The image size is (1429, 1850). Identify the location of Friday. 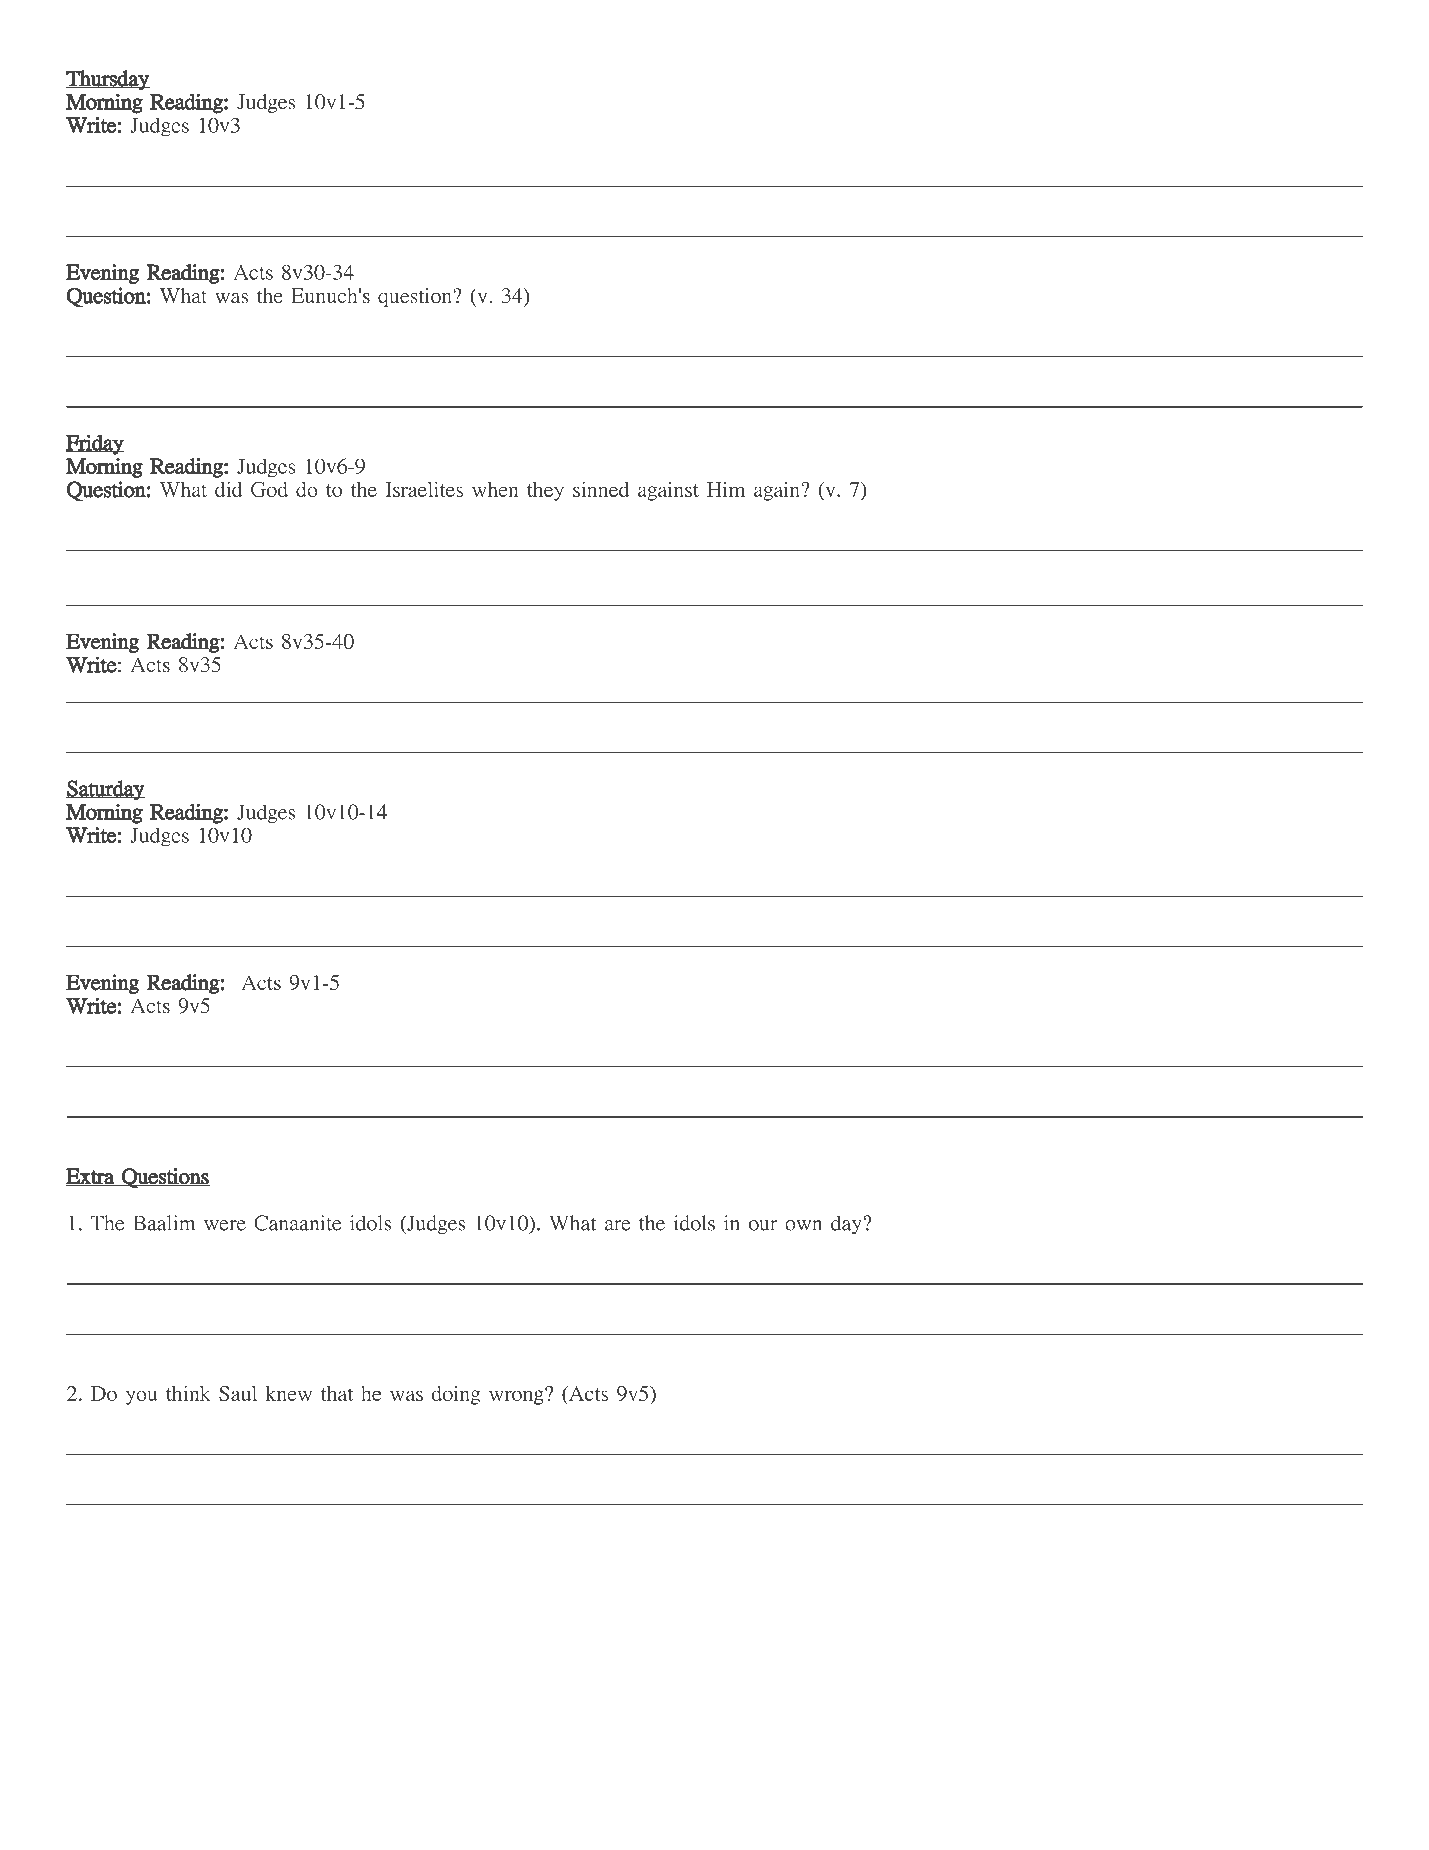
(95, 444).
